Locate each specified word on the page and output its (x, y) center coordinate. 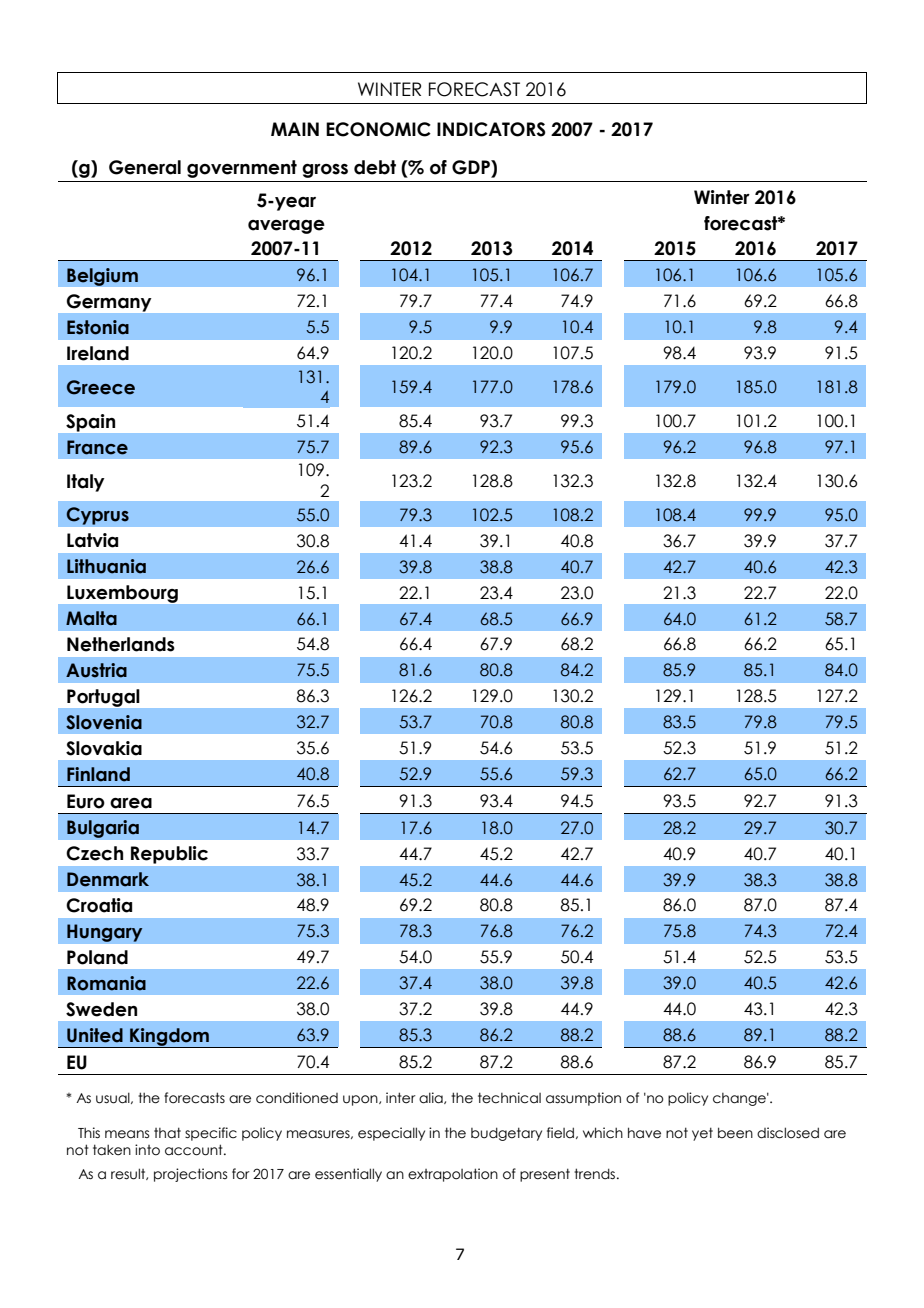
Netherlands (121, 644)
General (145, 167)
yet (702, 1134)
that (167, 1133)
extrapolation (453, 1175)
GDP (472, 168)
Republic (169, 855)
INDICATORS (491, 129)
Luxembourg (122, 594)
